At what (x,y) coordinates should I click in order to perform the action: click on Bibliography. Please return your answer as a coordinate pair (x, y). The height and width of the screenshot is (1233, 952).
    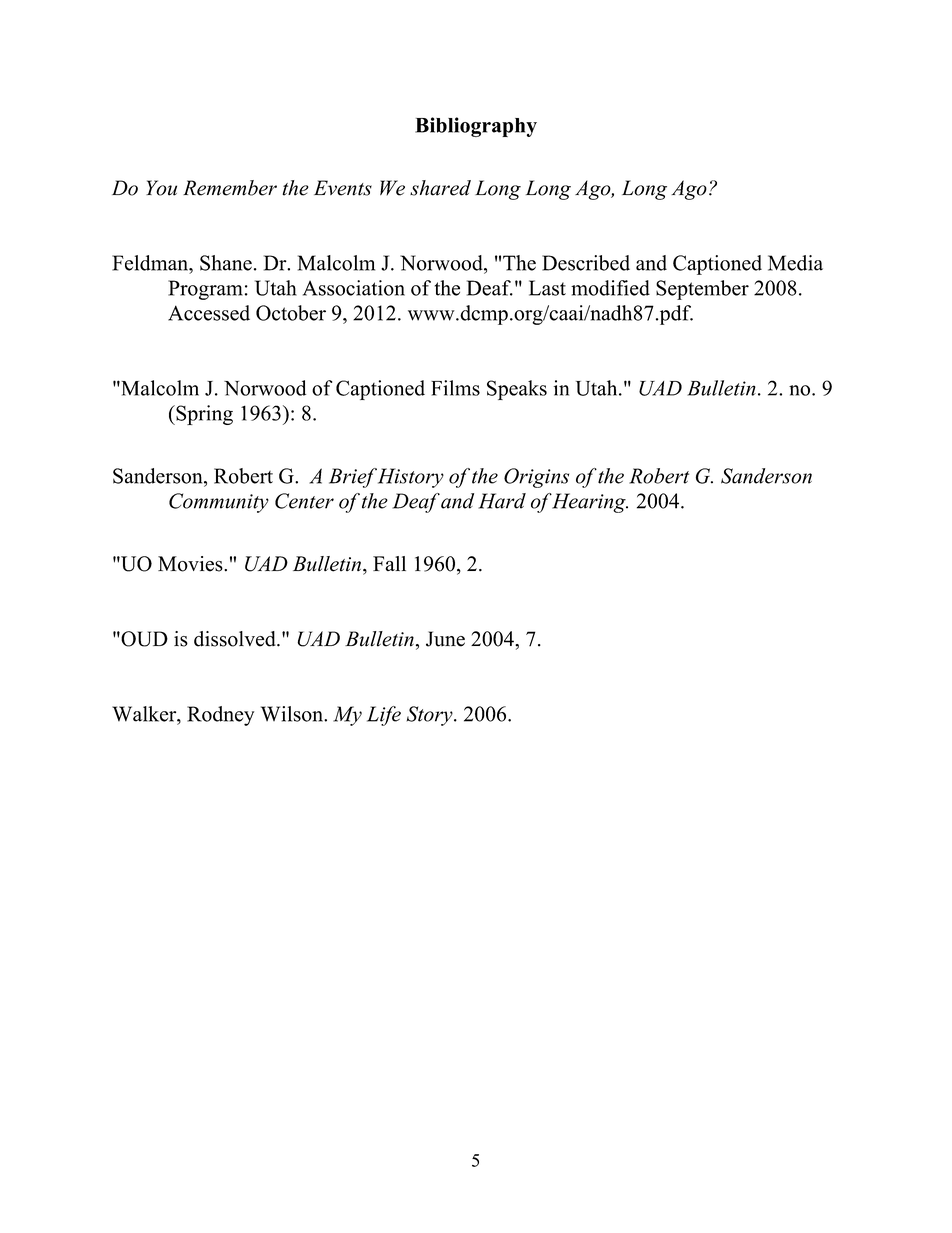
    Looking at the image, I should click on (476, 127).
